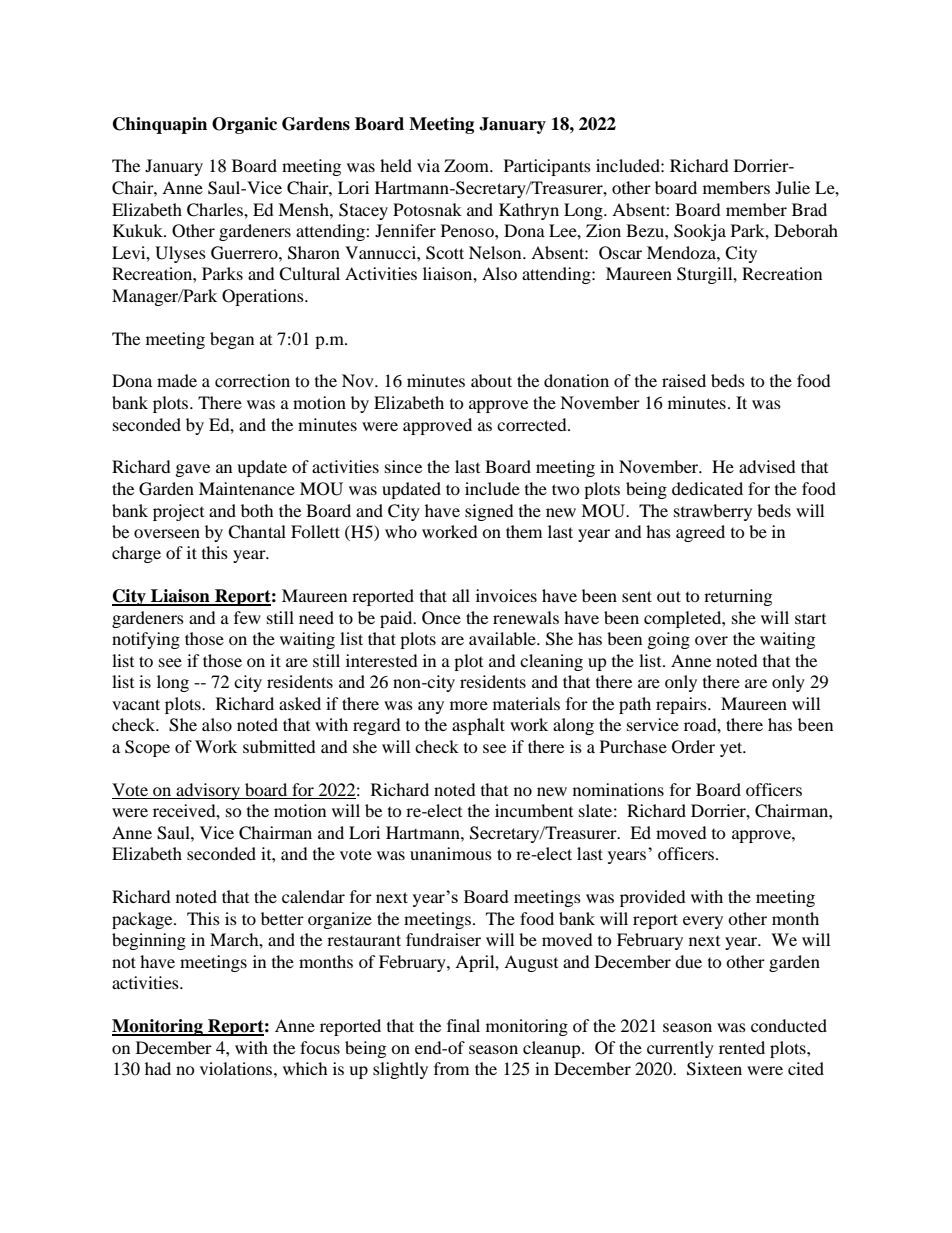 The width and height of the screenshot is (952, 1233). Describe the element at coordinates (158, 1068) in the screenshot. I see `had` at that location.
